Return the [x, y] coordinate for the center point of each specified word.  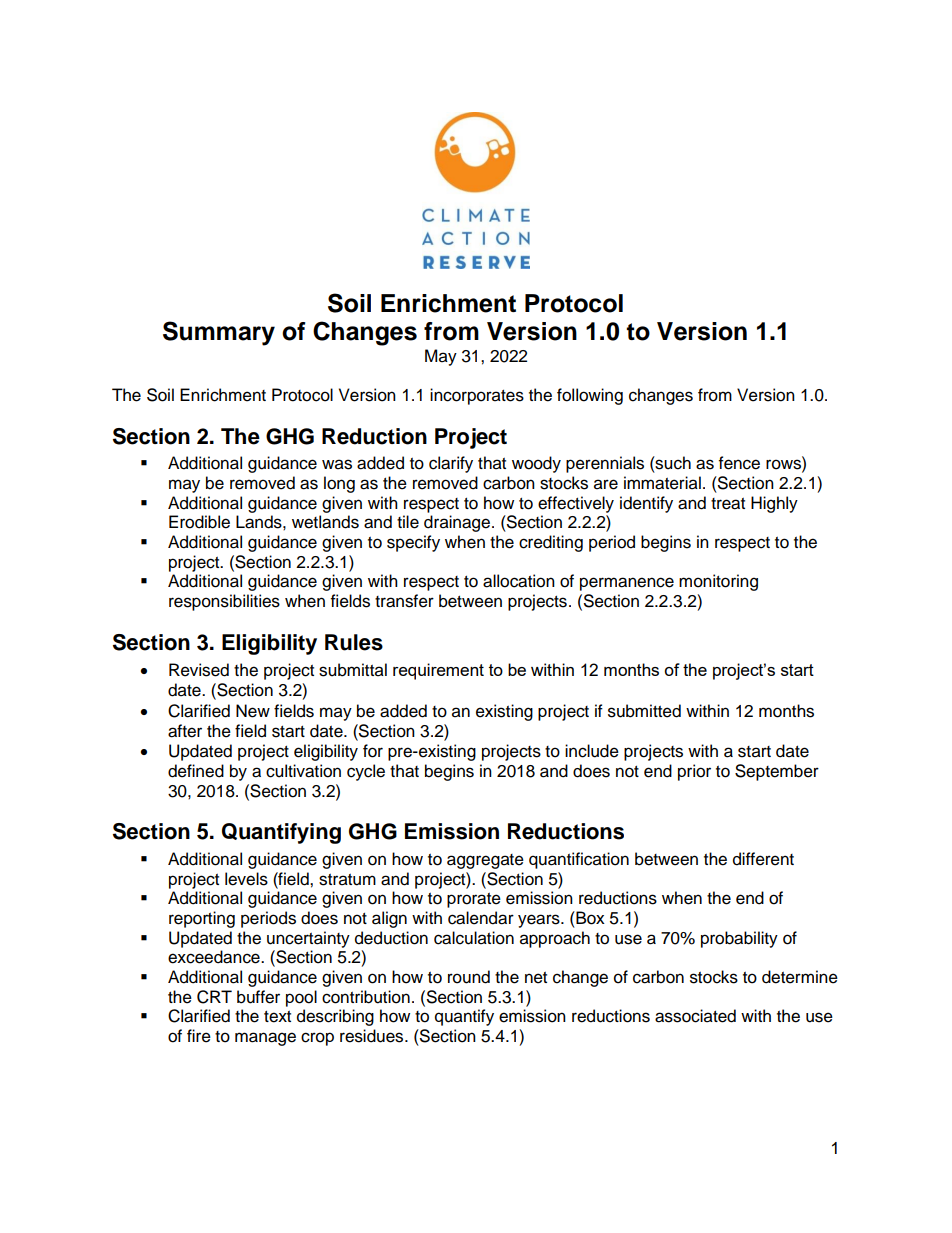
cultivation [303, 771]
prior [694, 772]
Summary [219, 333]
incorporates [477, 396]
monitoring [718, 582]
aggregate [485, 861]
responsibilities [224, 602]
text [277, 1017]
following [590, 396]
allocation [519, 581]
